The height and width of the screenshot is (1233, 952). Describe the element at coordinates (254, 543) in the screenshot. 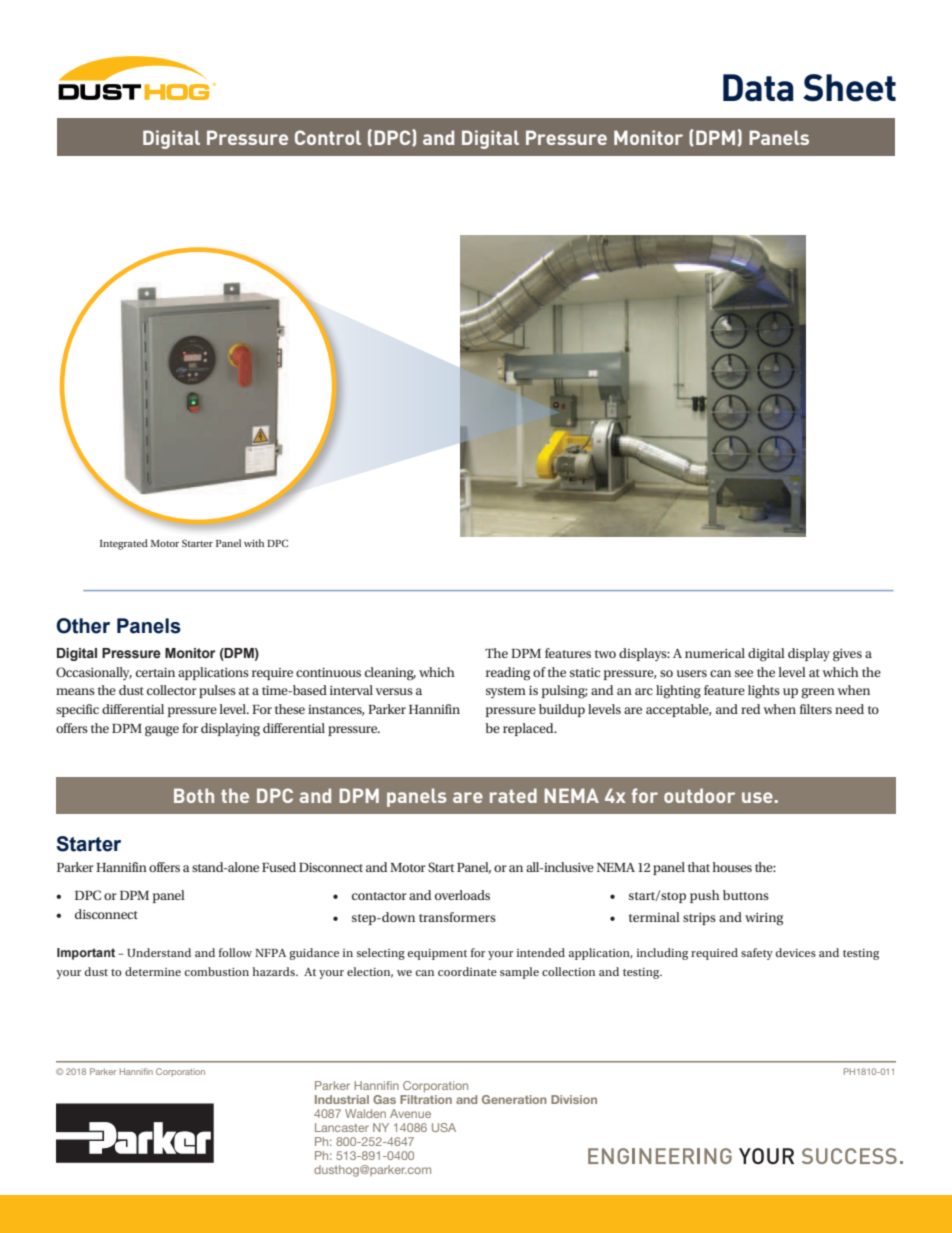

I see `with` at that location.
